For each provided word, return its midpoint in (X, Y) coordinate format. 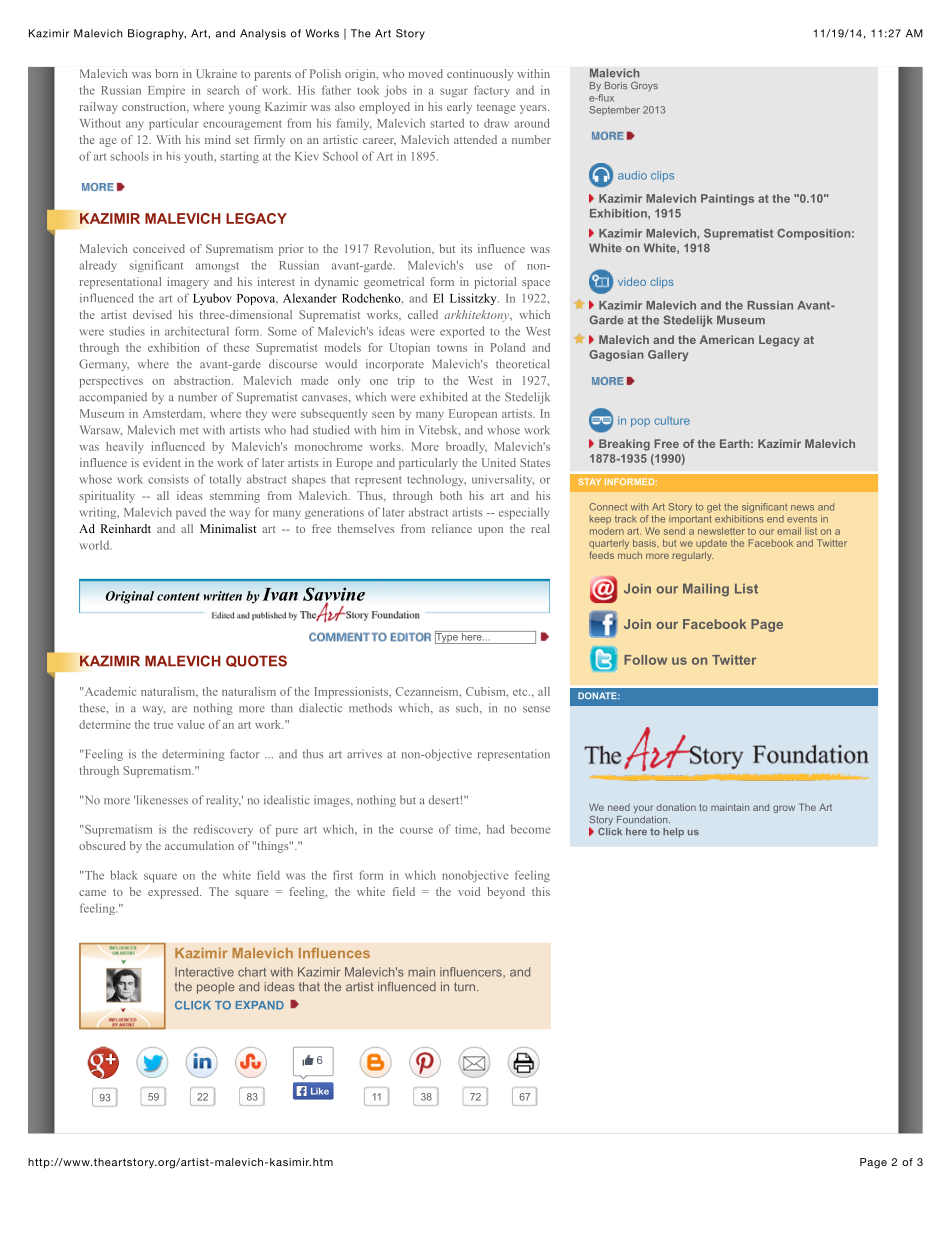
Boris (616, 85)
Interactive (204, 972)
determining (193, 755)
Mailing (706, 590)
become (530, 829)
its (466, 248)
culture (672, 420)
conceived (159, 248)
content (178, 596)
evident (162, 462)
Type (447, 637)
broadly (466, 448)
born (166, 73)
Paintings (727, 199)
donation (676, 807)
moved (425, 73)
